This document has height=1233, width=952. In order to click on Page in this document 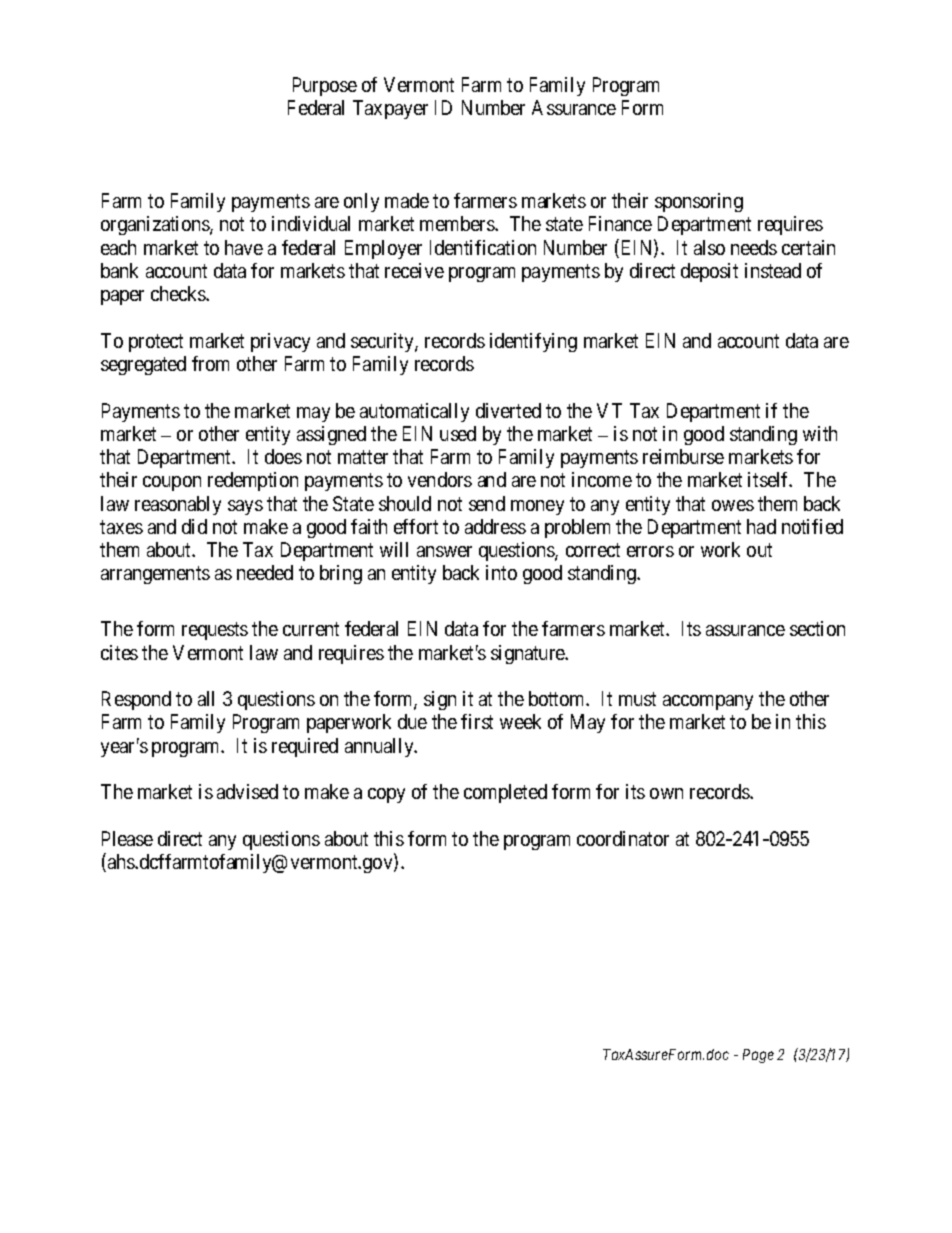, I will do `click(758, 1056)`.
